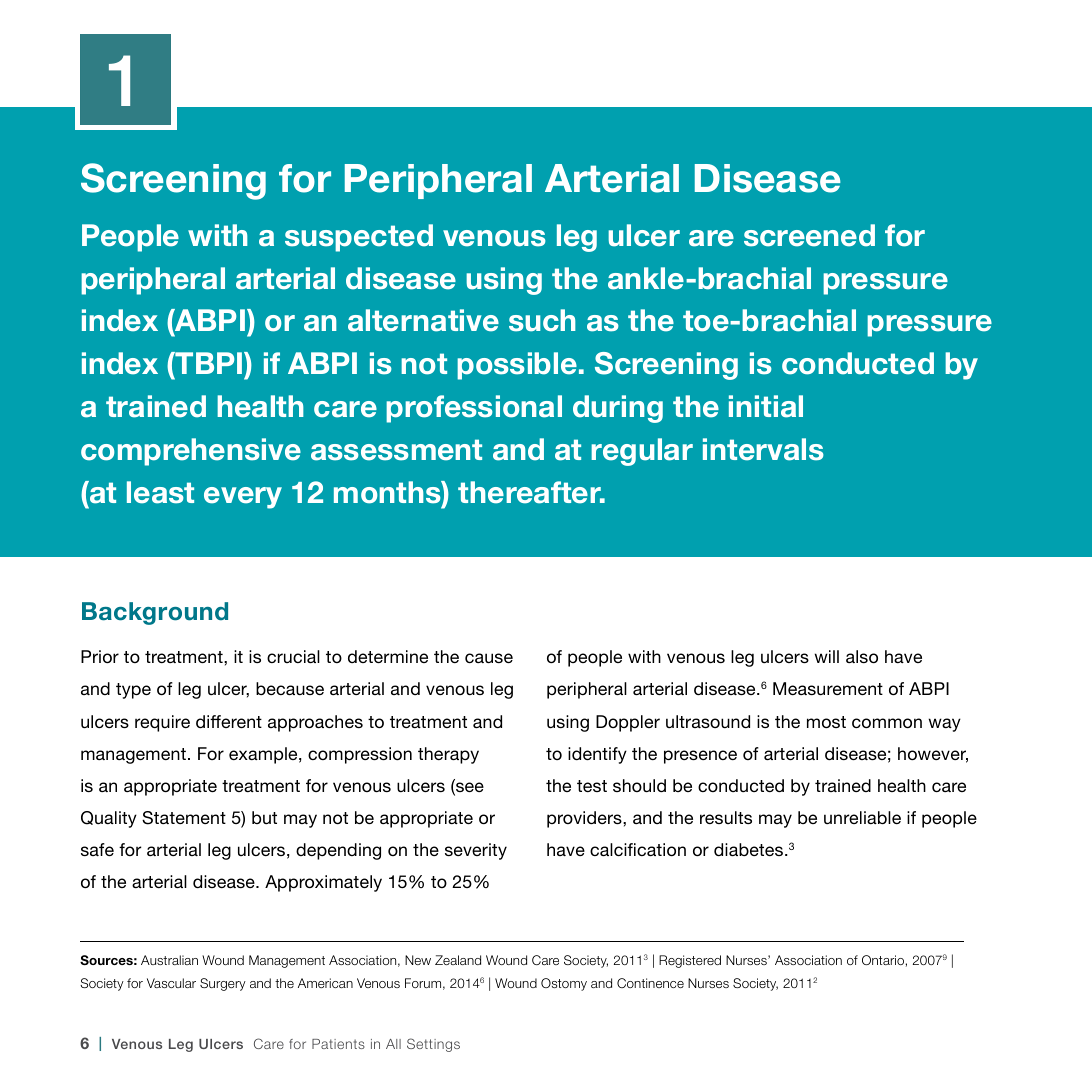 Image resolution: width=1092 pixels, height=1092 pixels. I want to click on professional, so click(474, 409).
